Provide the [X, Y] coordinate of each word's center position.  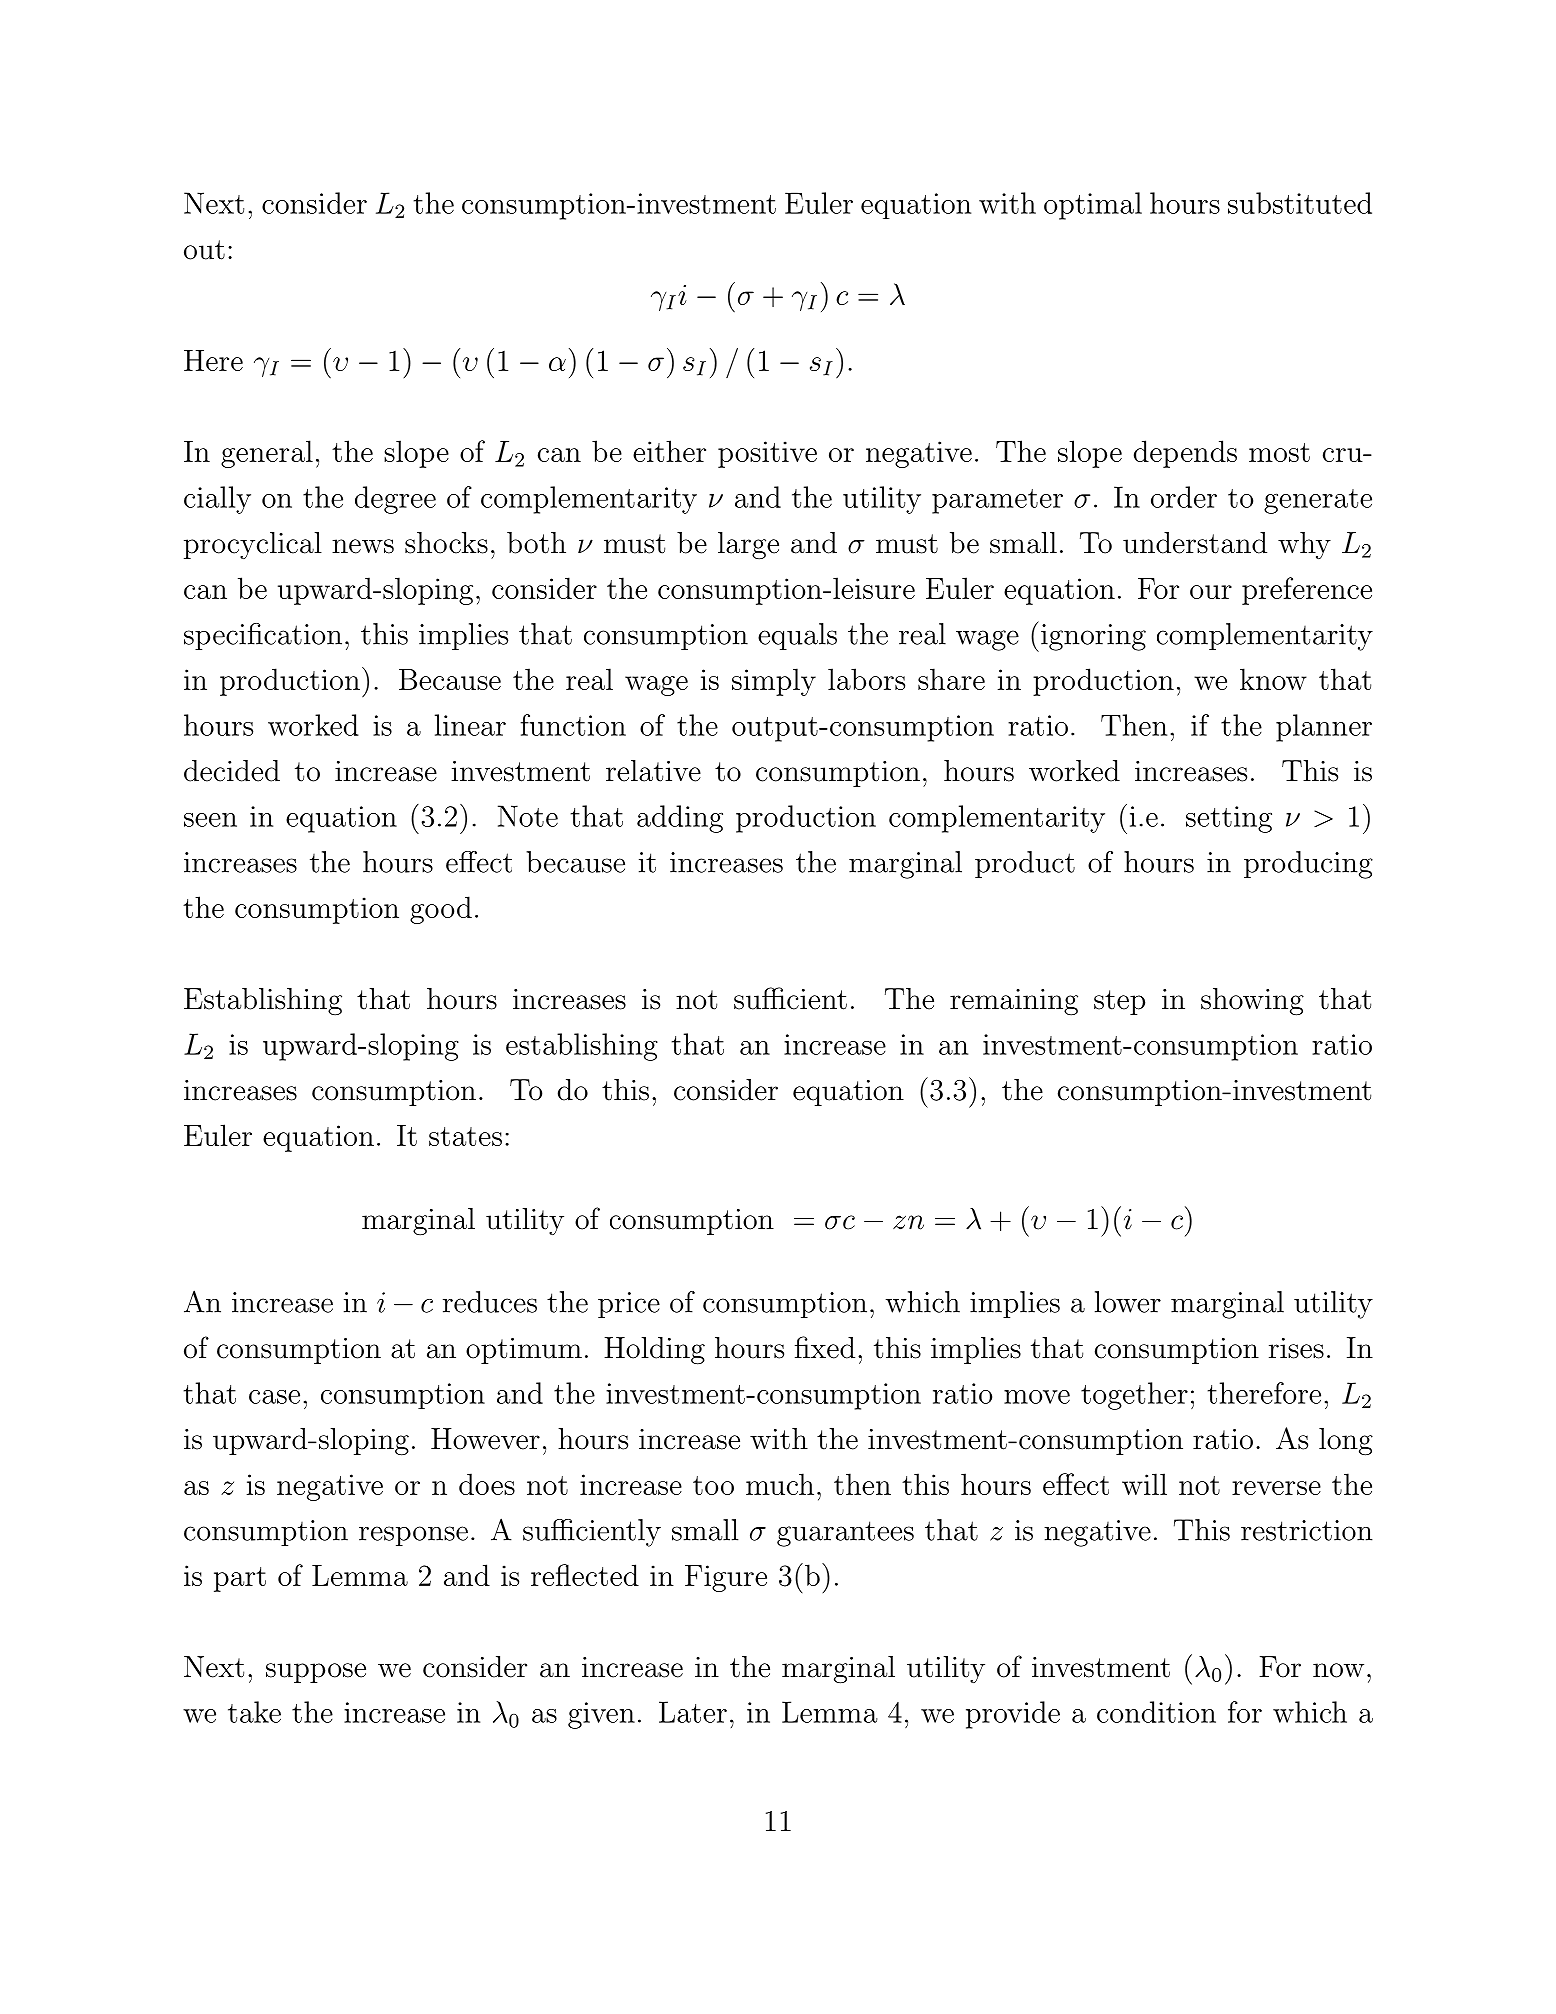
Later [693, 1712]
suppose [316, 1673]
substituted [1300, 203]
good [441, 910]
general [267, 454]
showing [1252, 1002]
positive [767, 454]
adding [680, 819]
